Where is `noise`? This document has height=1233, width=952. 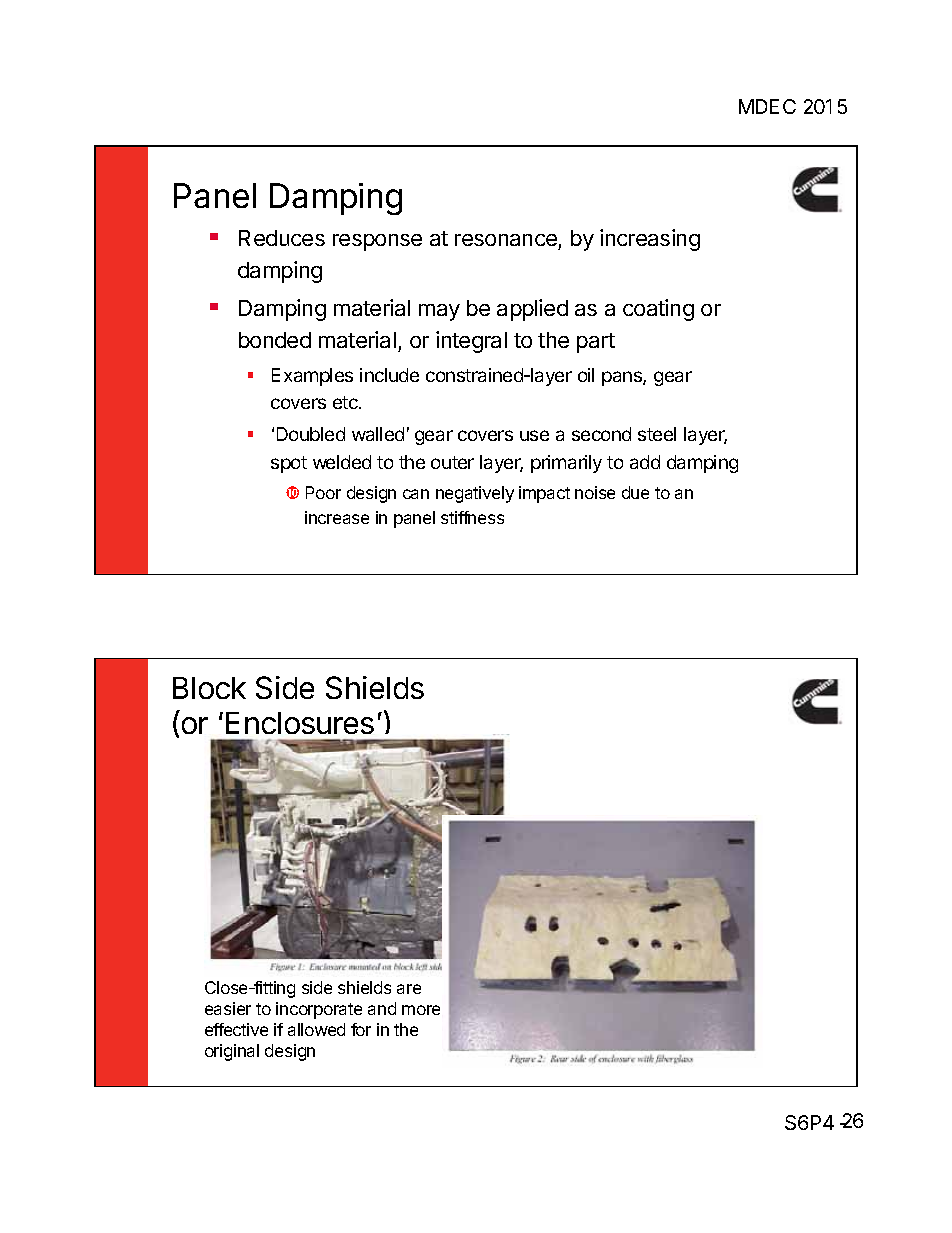 noise is located at coordinates (595, 492).
